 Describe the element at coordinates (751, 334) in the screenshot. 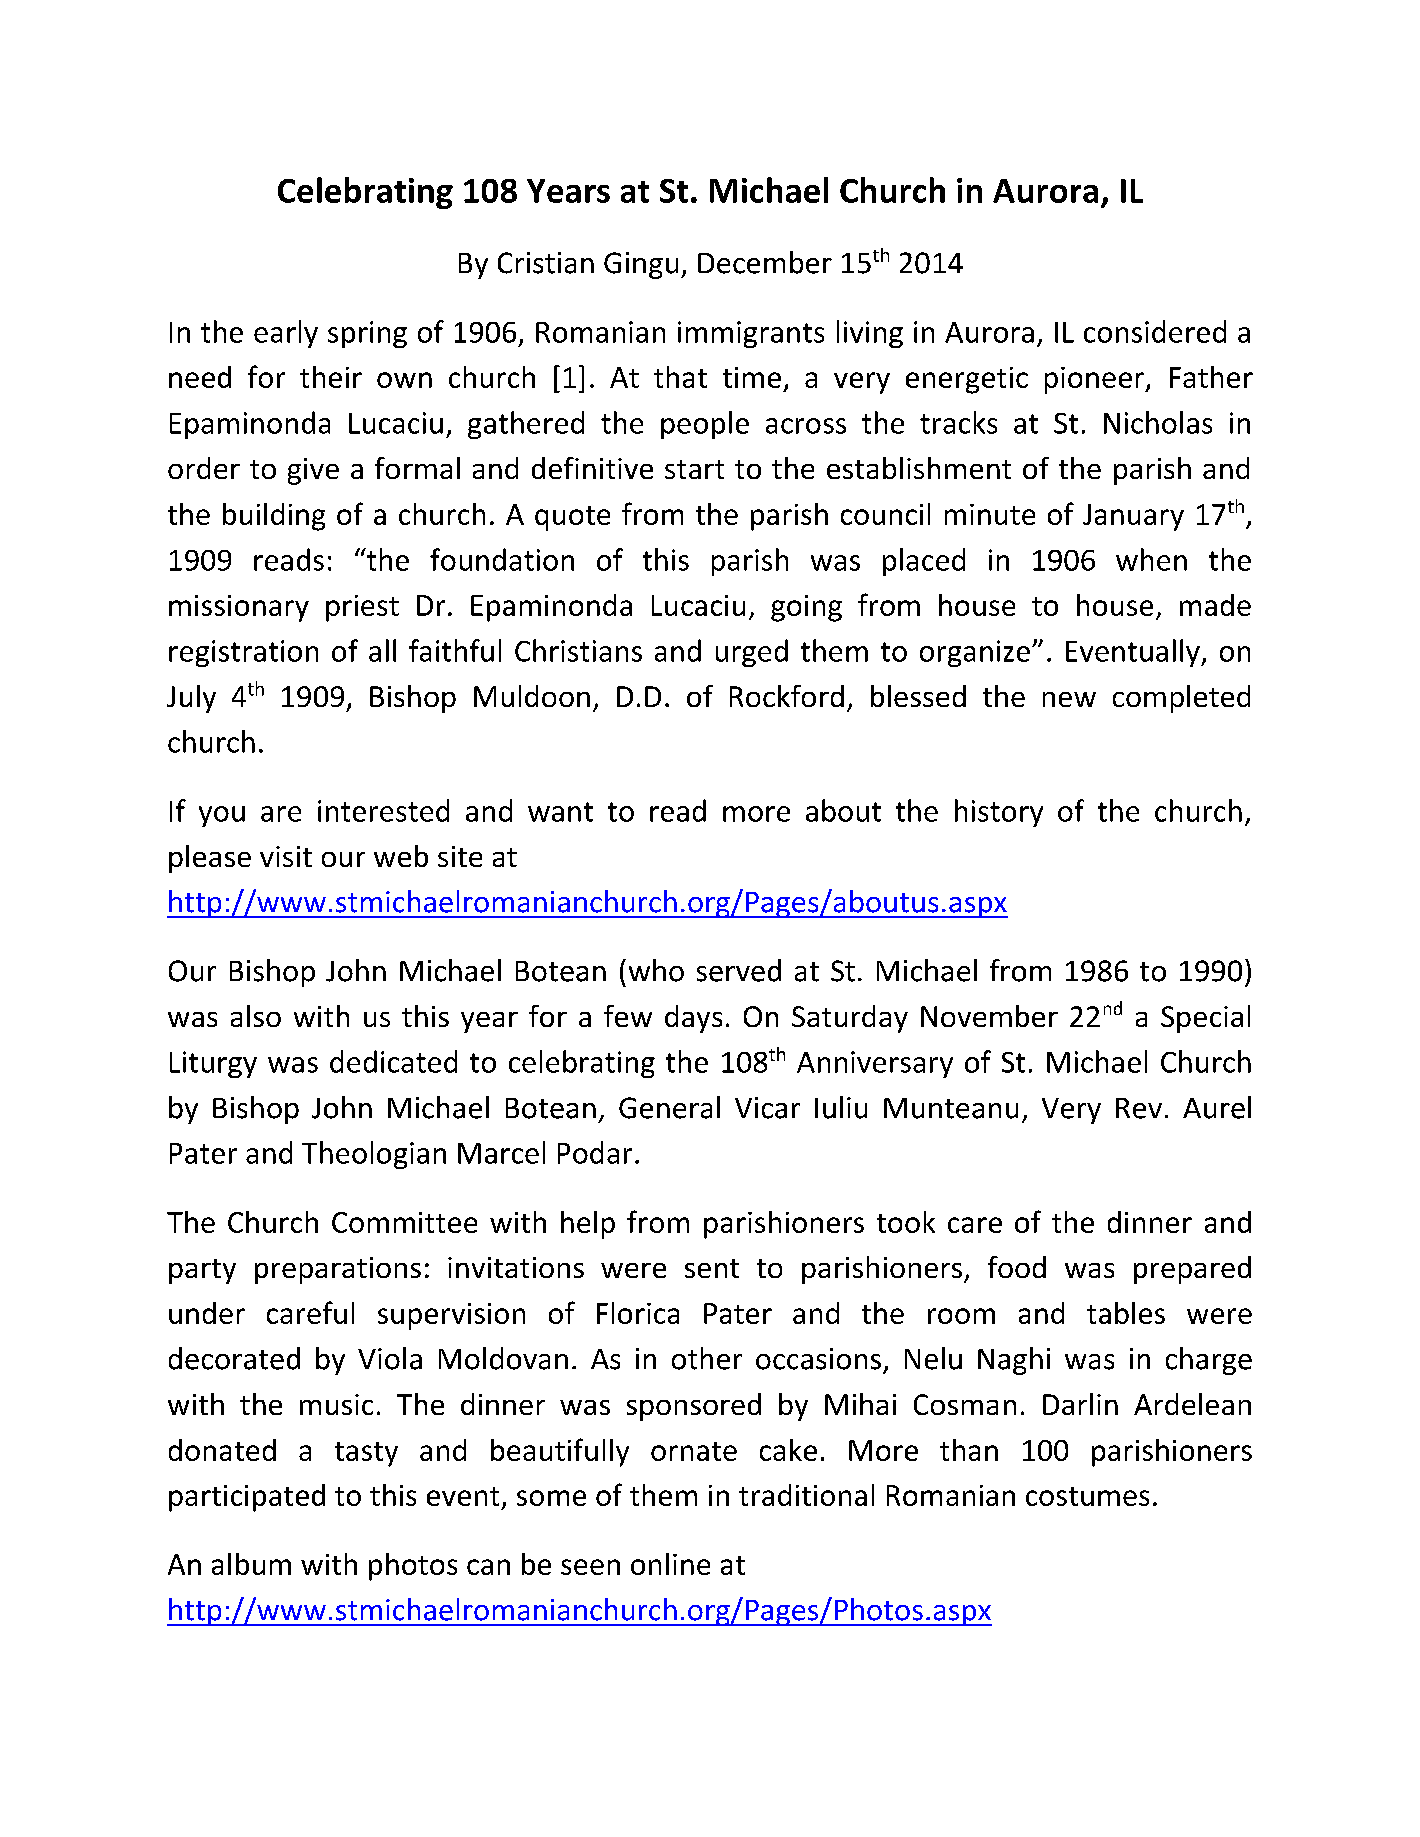

I see `immigrants` at that location.
